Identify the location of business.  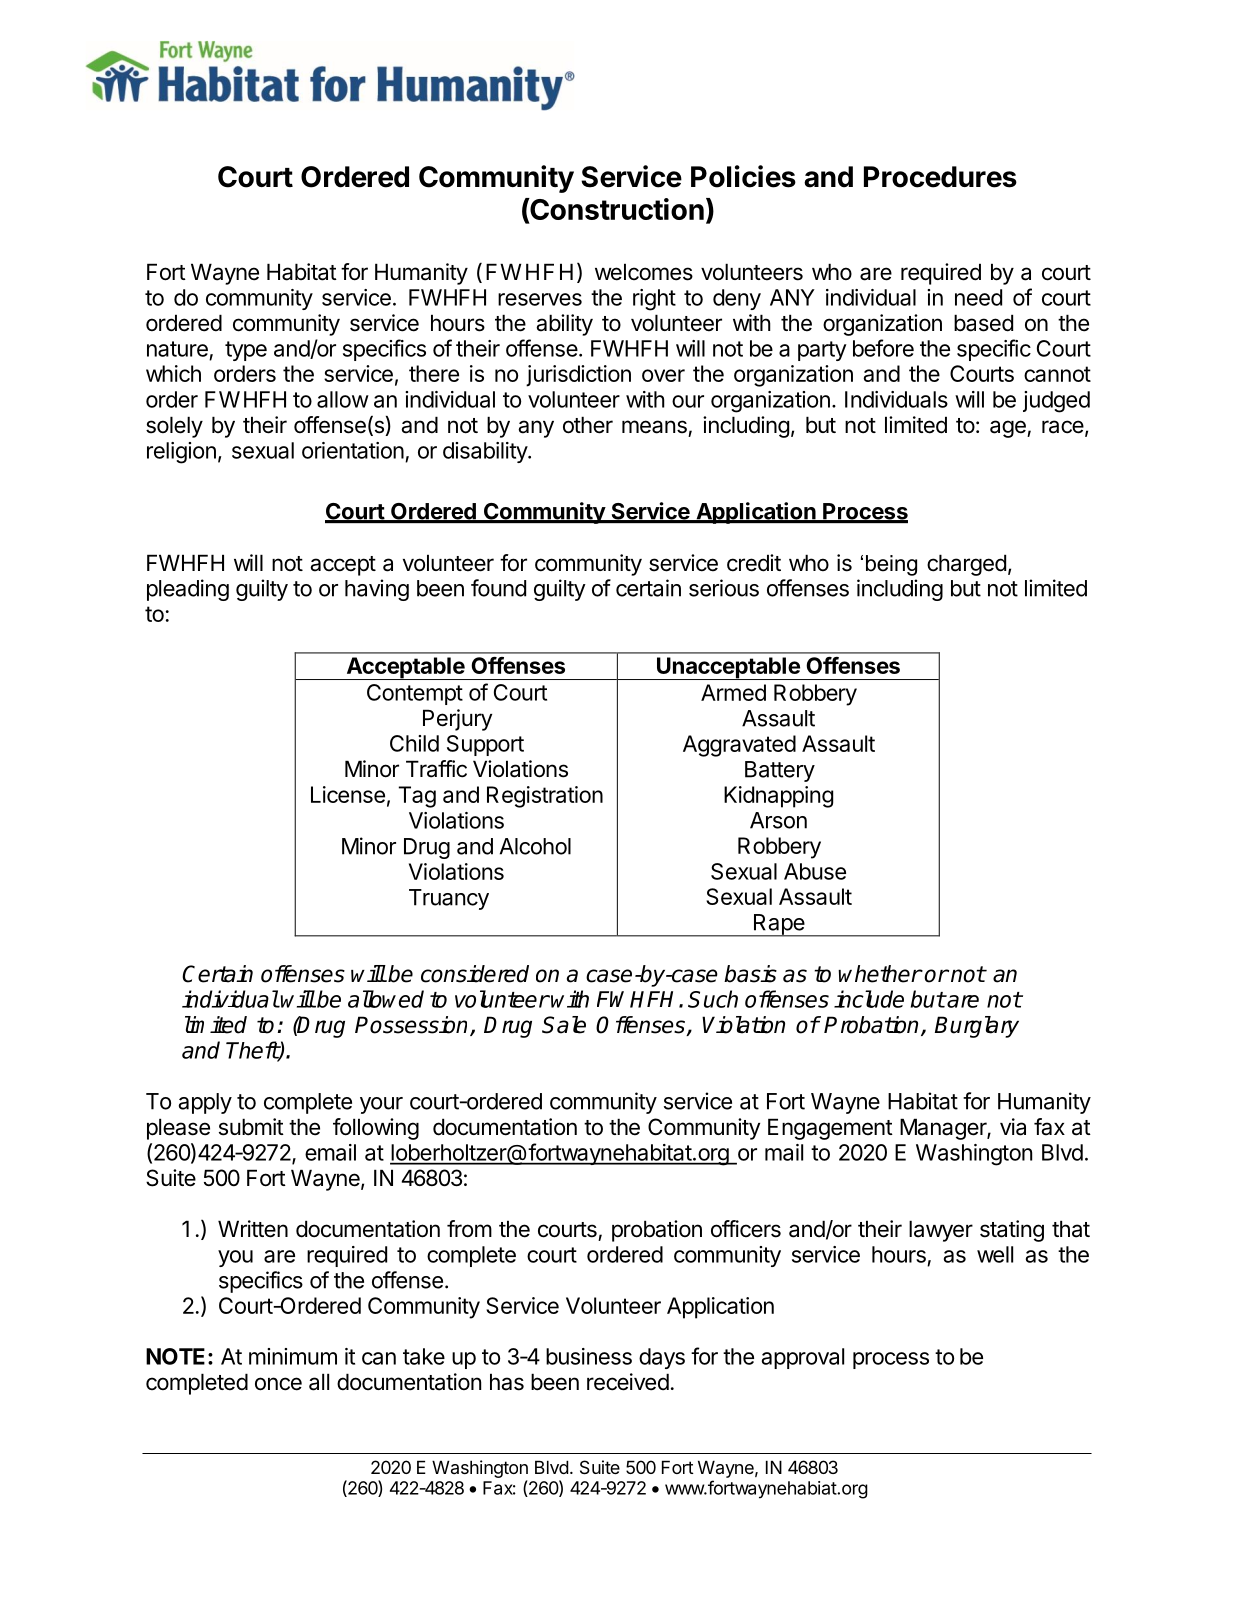
(589, 1356).
